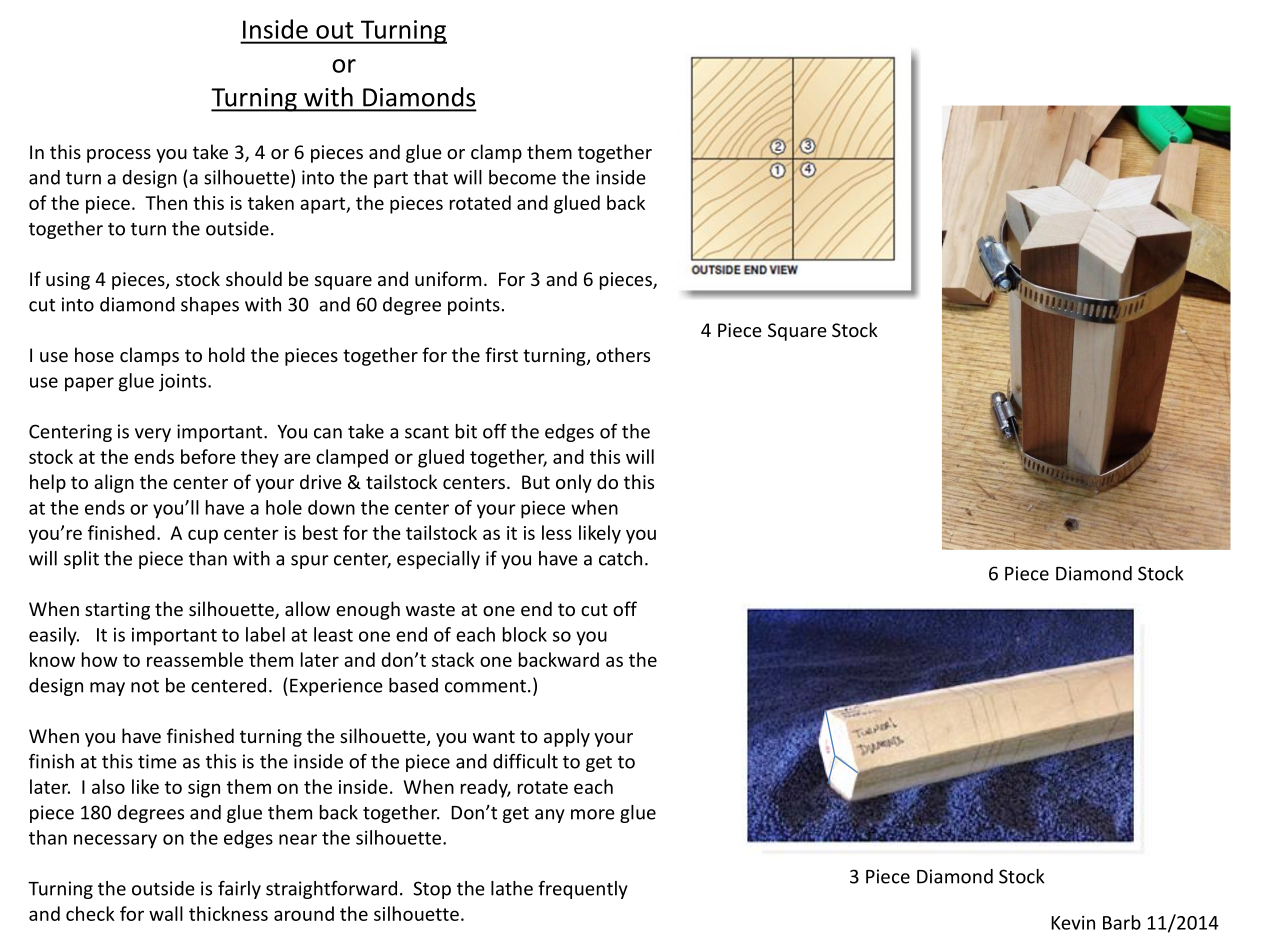 Image resolution: width=1270 pixels, height=952 pixels. Describe the element at coordinates (195, 659) in the screenshot. I see `reassemble` at that location.
